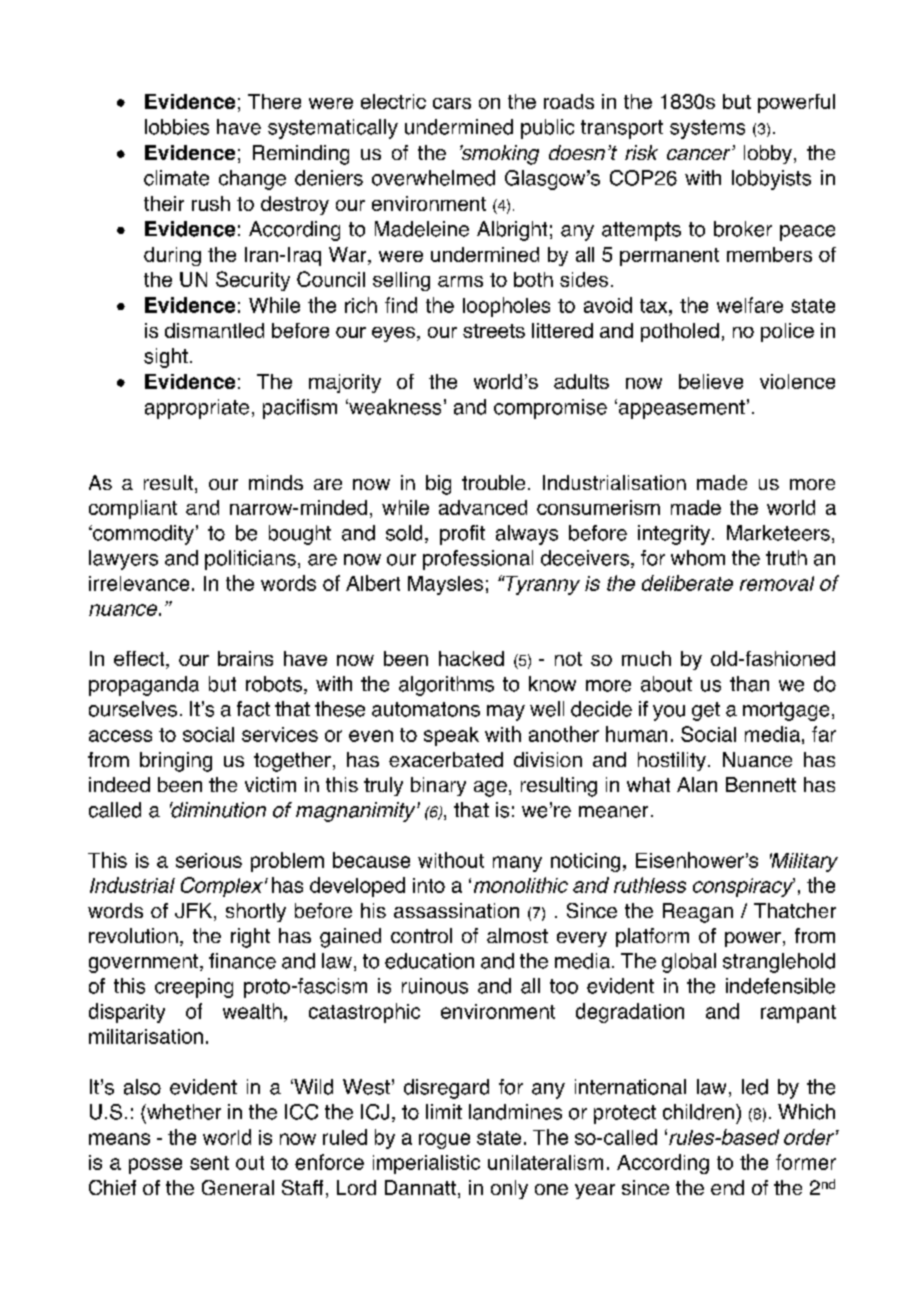 Image resolution: width=924 pixels, height=1308 pixels. Describe the element at coordinates (707, 129) in the document. I see `systems` at that location.
